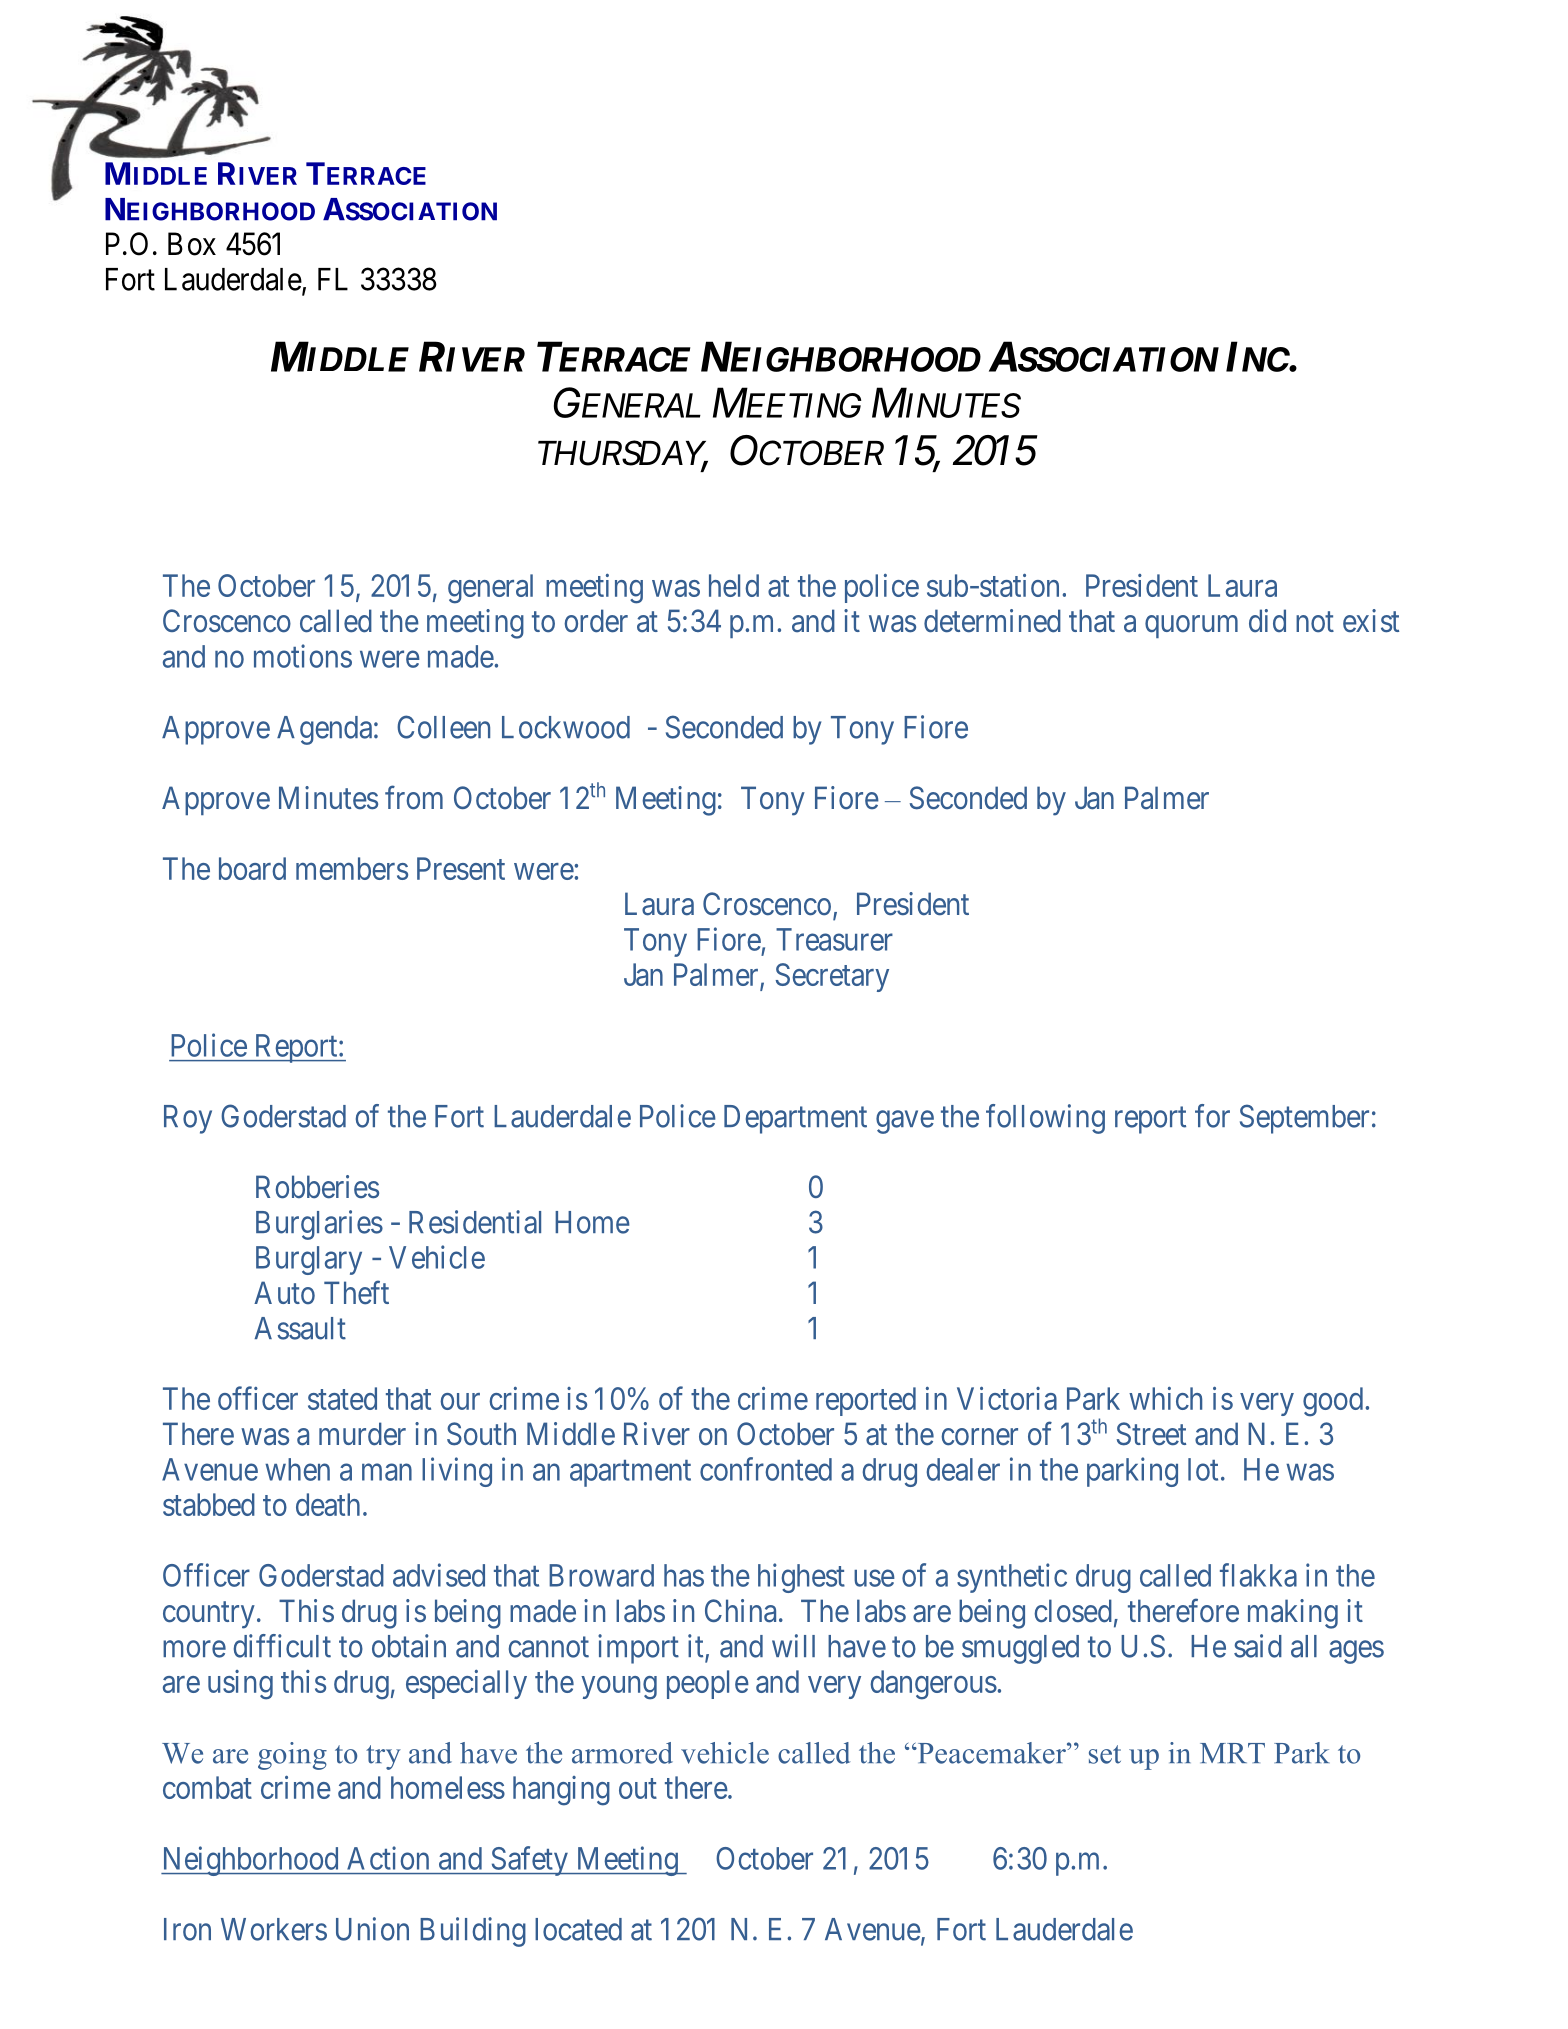 Image resolution: width=1568 pixels, height=2029 pixels. I want to click on death, so click(328, 1504).
